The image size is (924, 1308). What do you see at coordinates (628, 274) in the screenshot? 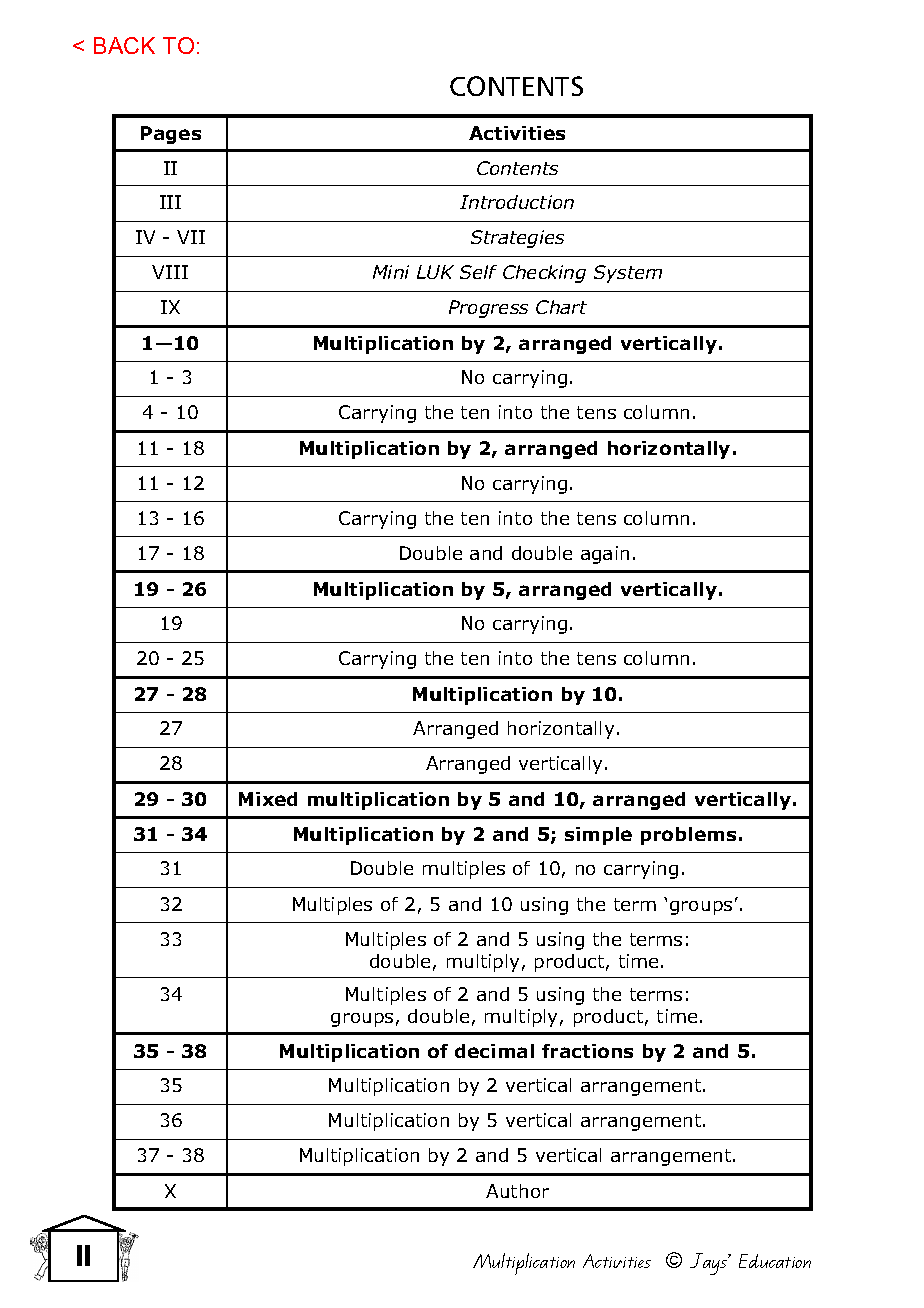
I see `System` at bounding box center [628, 274].
